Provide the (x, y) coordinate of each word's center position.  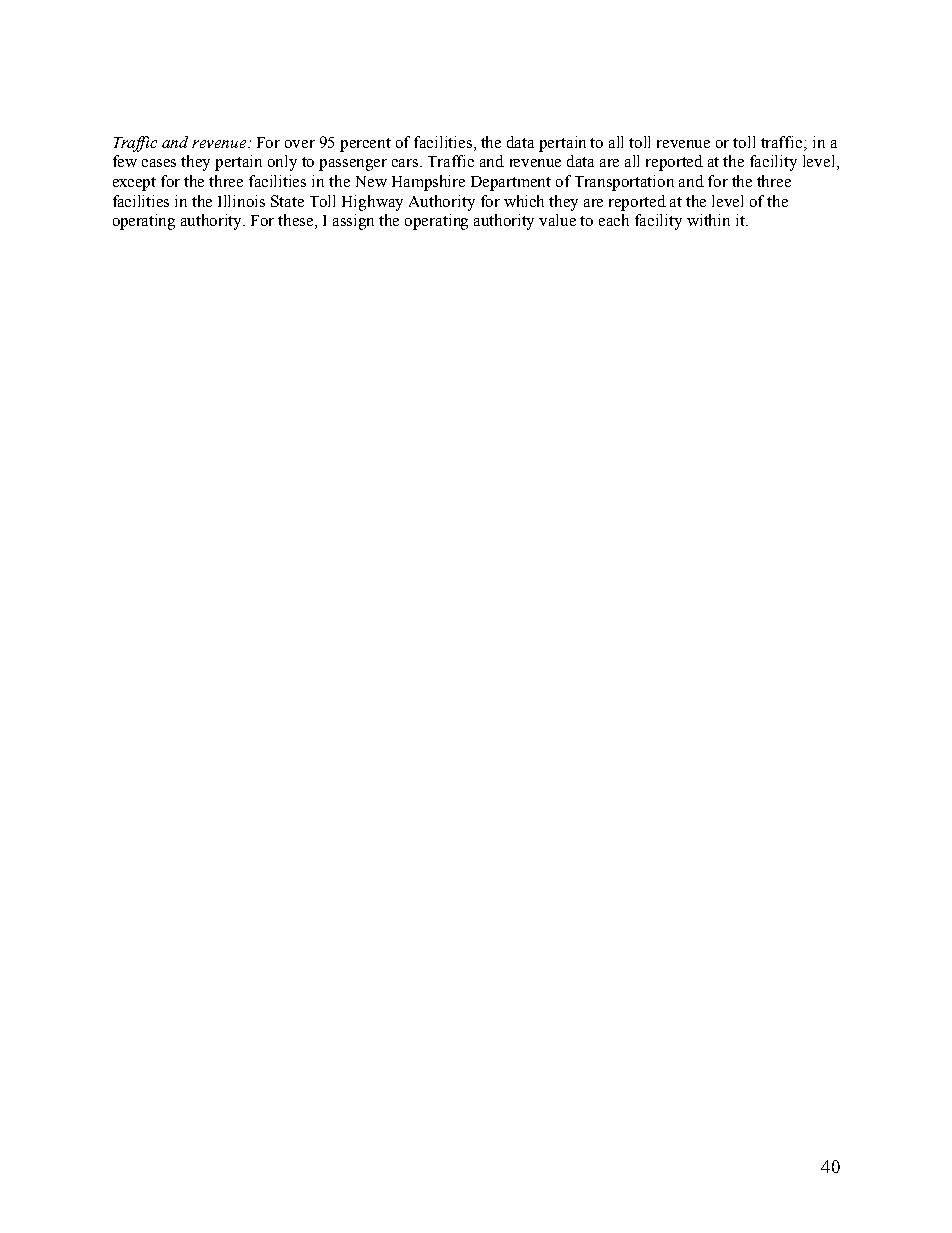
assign (353, 222)
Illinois (241, 201)
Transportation (624, 183)
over (300, 144)
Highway (372, 203)
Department (511, 183)
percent (365, 145)
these (297, 221)
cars (406, 163)
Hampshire (428, 183)
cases (159, 163)
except (134, 184)
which (524, 201)
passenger (353, 165)
